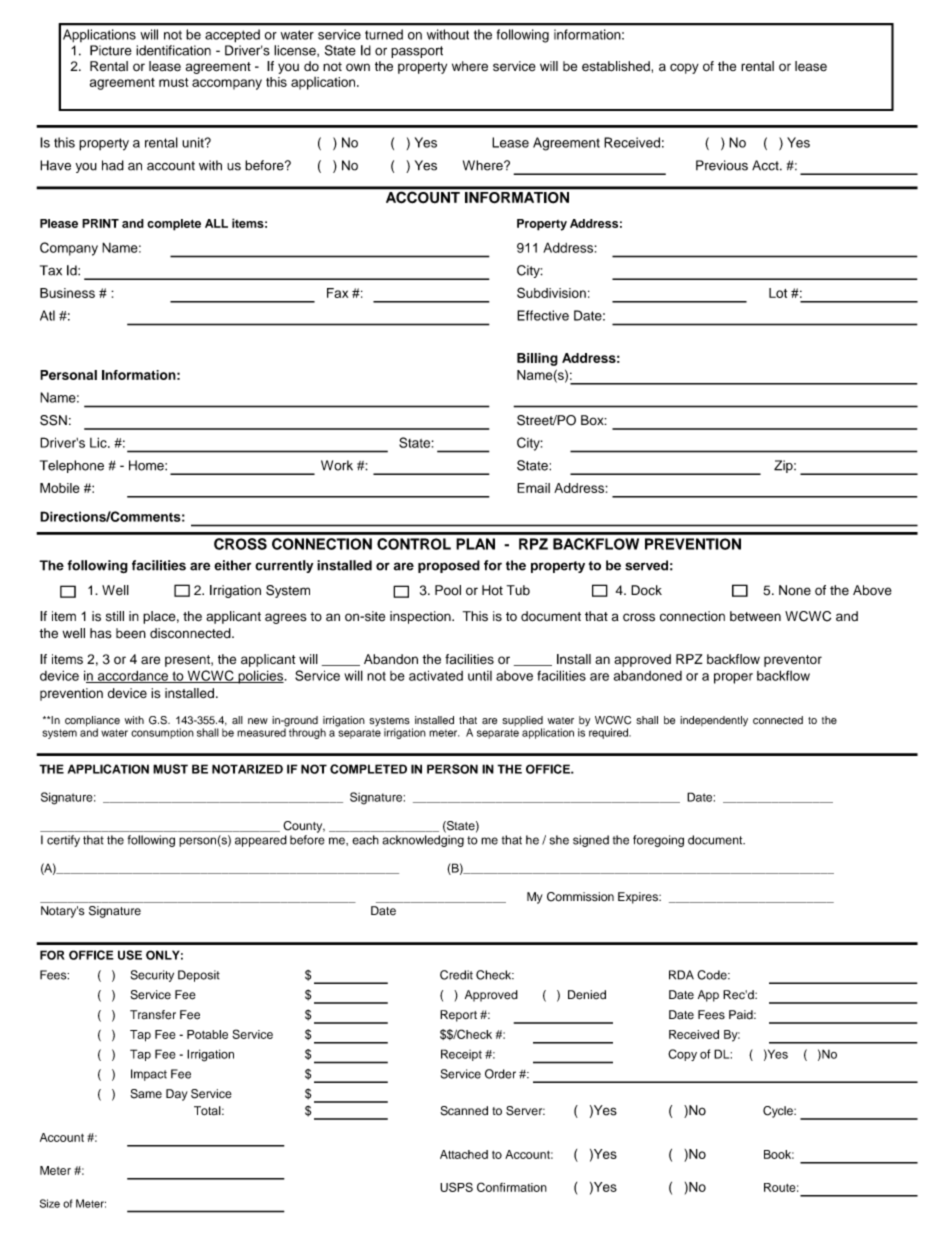 The width and height of the document is (952, 1233). What do you see at coordinates (131, 633) in the document?
I see `been` at bounding box center [131, 633].
